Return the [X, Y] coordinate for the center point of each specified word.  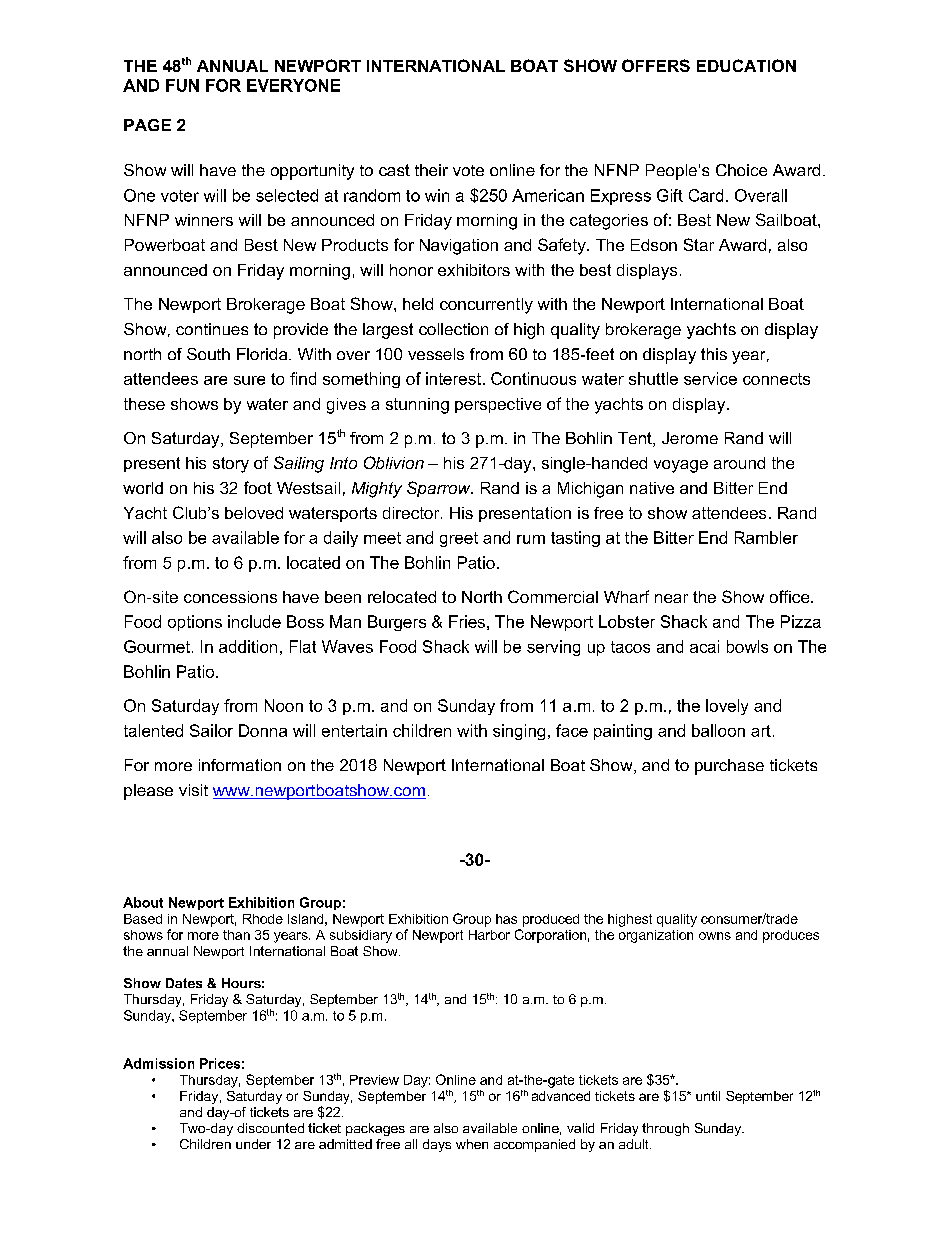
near [671, 598]
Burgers [397, 623]
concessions [230, 597]
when [472, 1144]
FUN [182, 85]
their [431, 170]
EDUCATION [746, 65]
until [708, 1096]
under [253, 1144]
